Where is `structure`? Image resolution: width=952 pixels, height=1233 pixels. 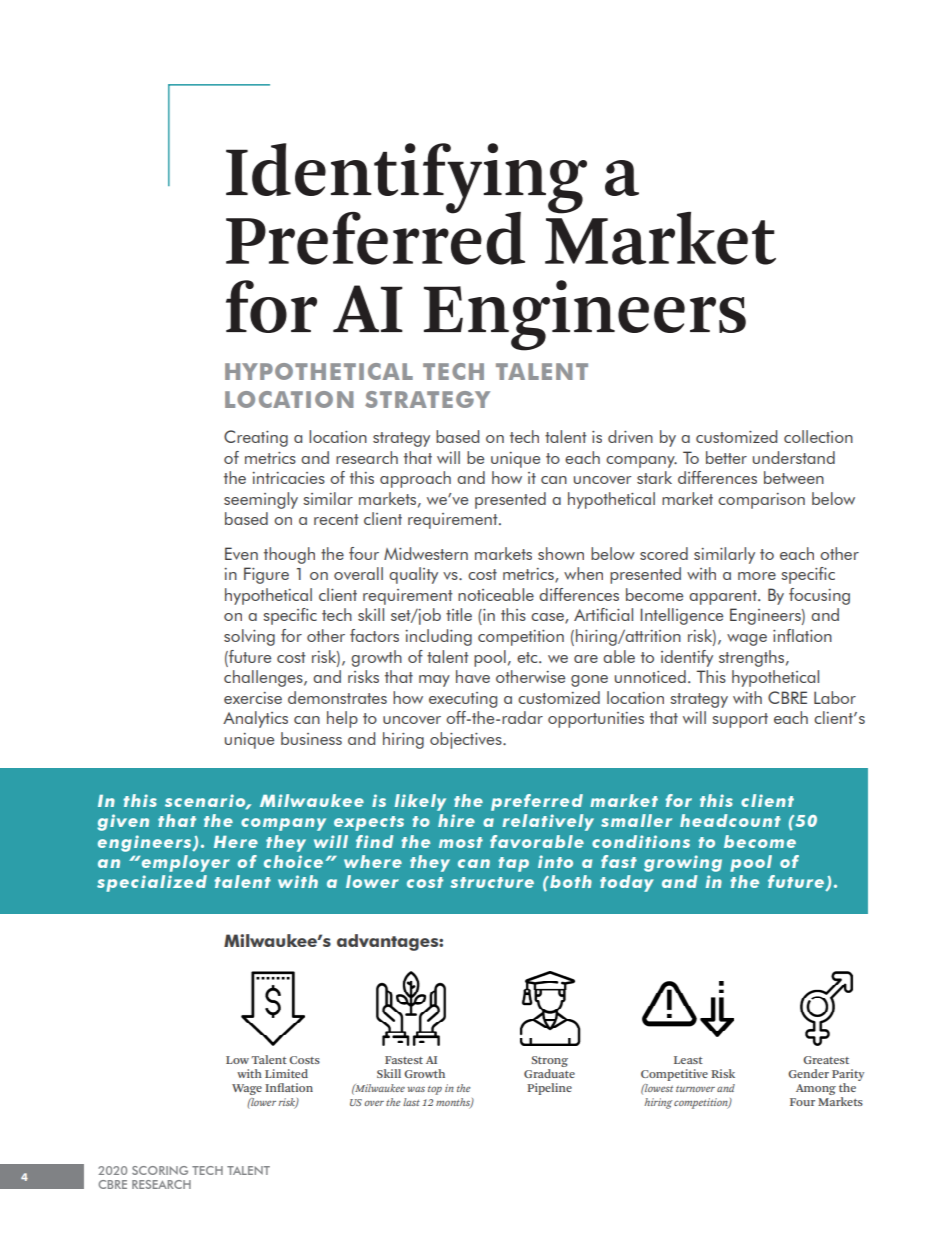
structure is located at coordinates (492, 882).
